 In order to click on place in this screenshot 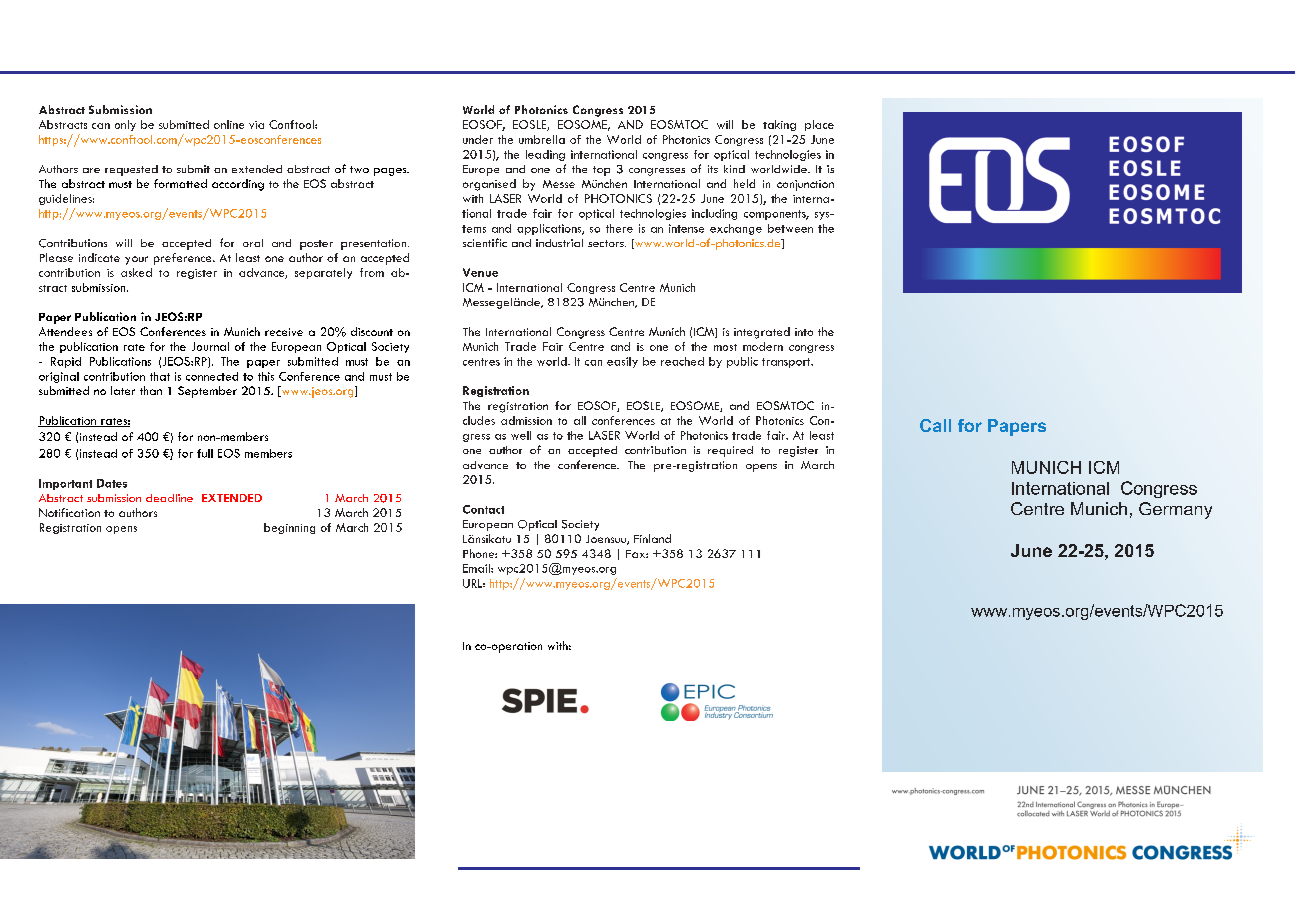, I will do `click(819, 125)`.
